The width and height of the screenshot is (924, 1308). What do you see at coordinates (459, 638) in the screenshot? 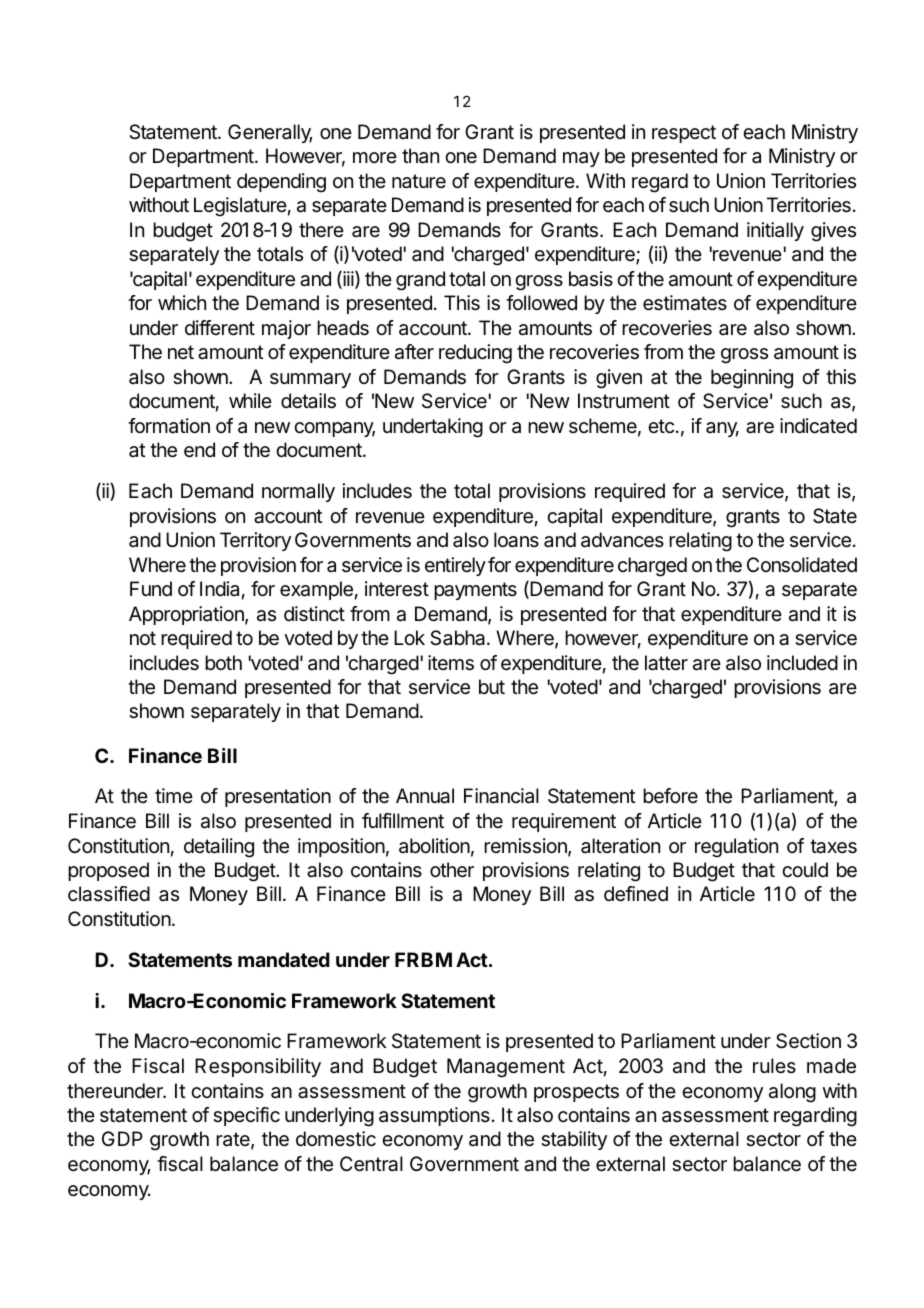
I see `Sabha` at bounding box center [459, 638].
